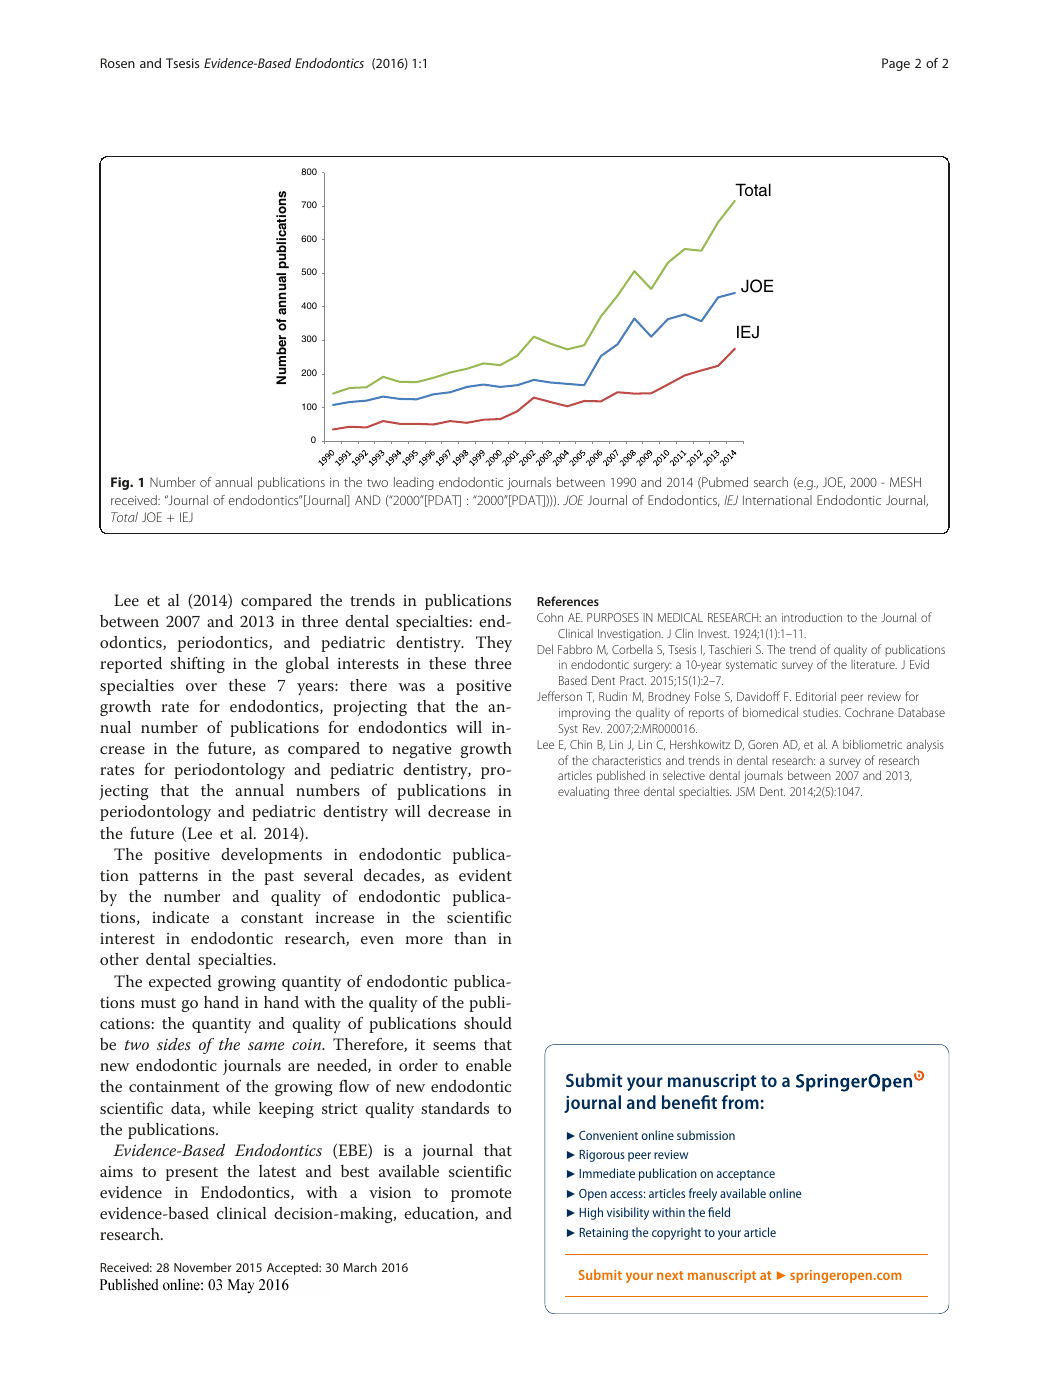 This page has height=1394, width=1049. I want to click on Page, so click(896, 64).
